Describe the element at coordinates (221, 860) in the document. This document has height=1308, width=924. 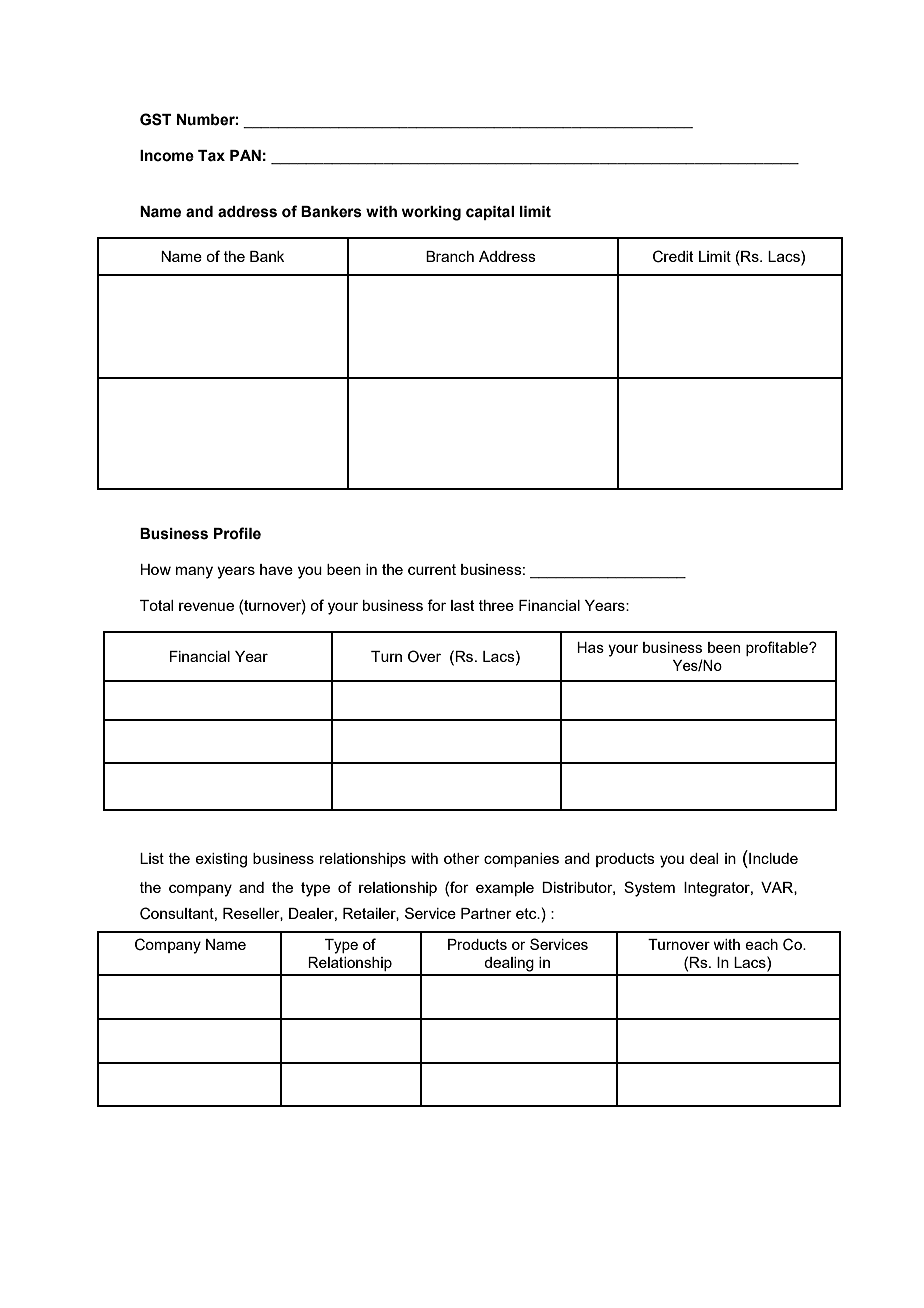
I see `existing` at that location.
